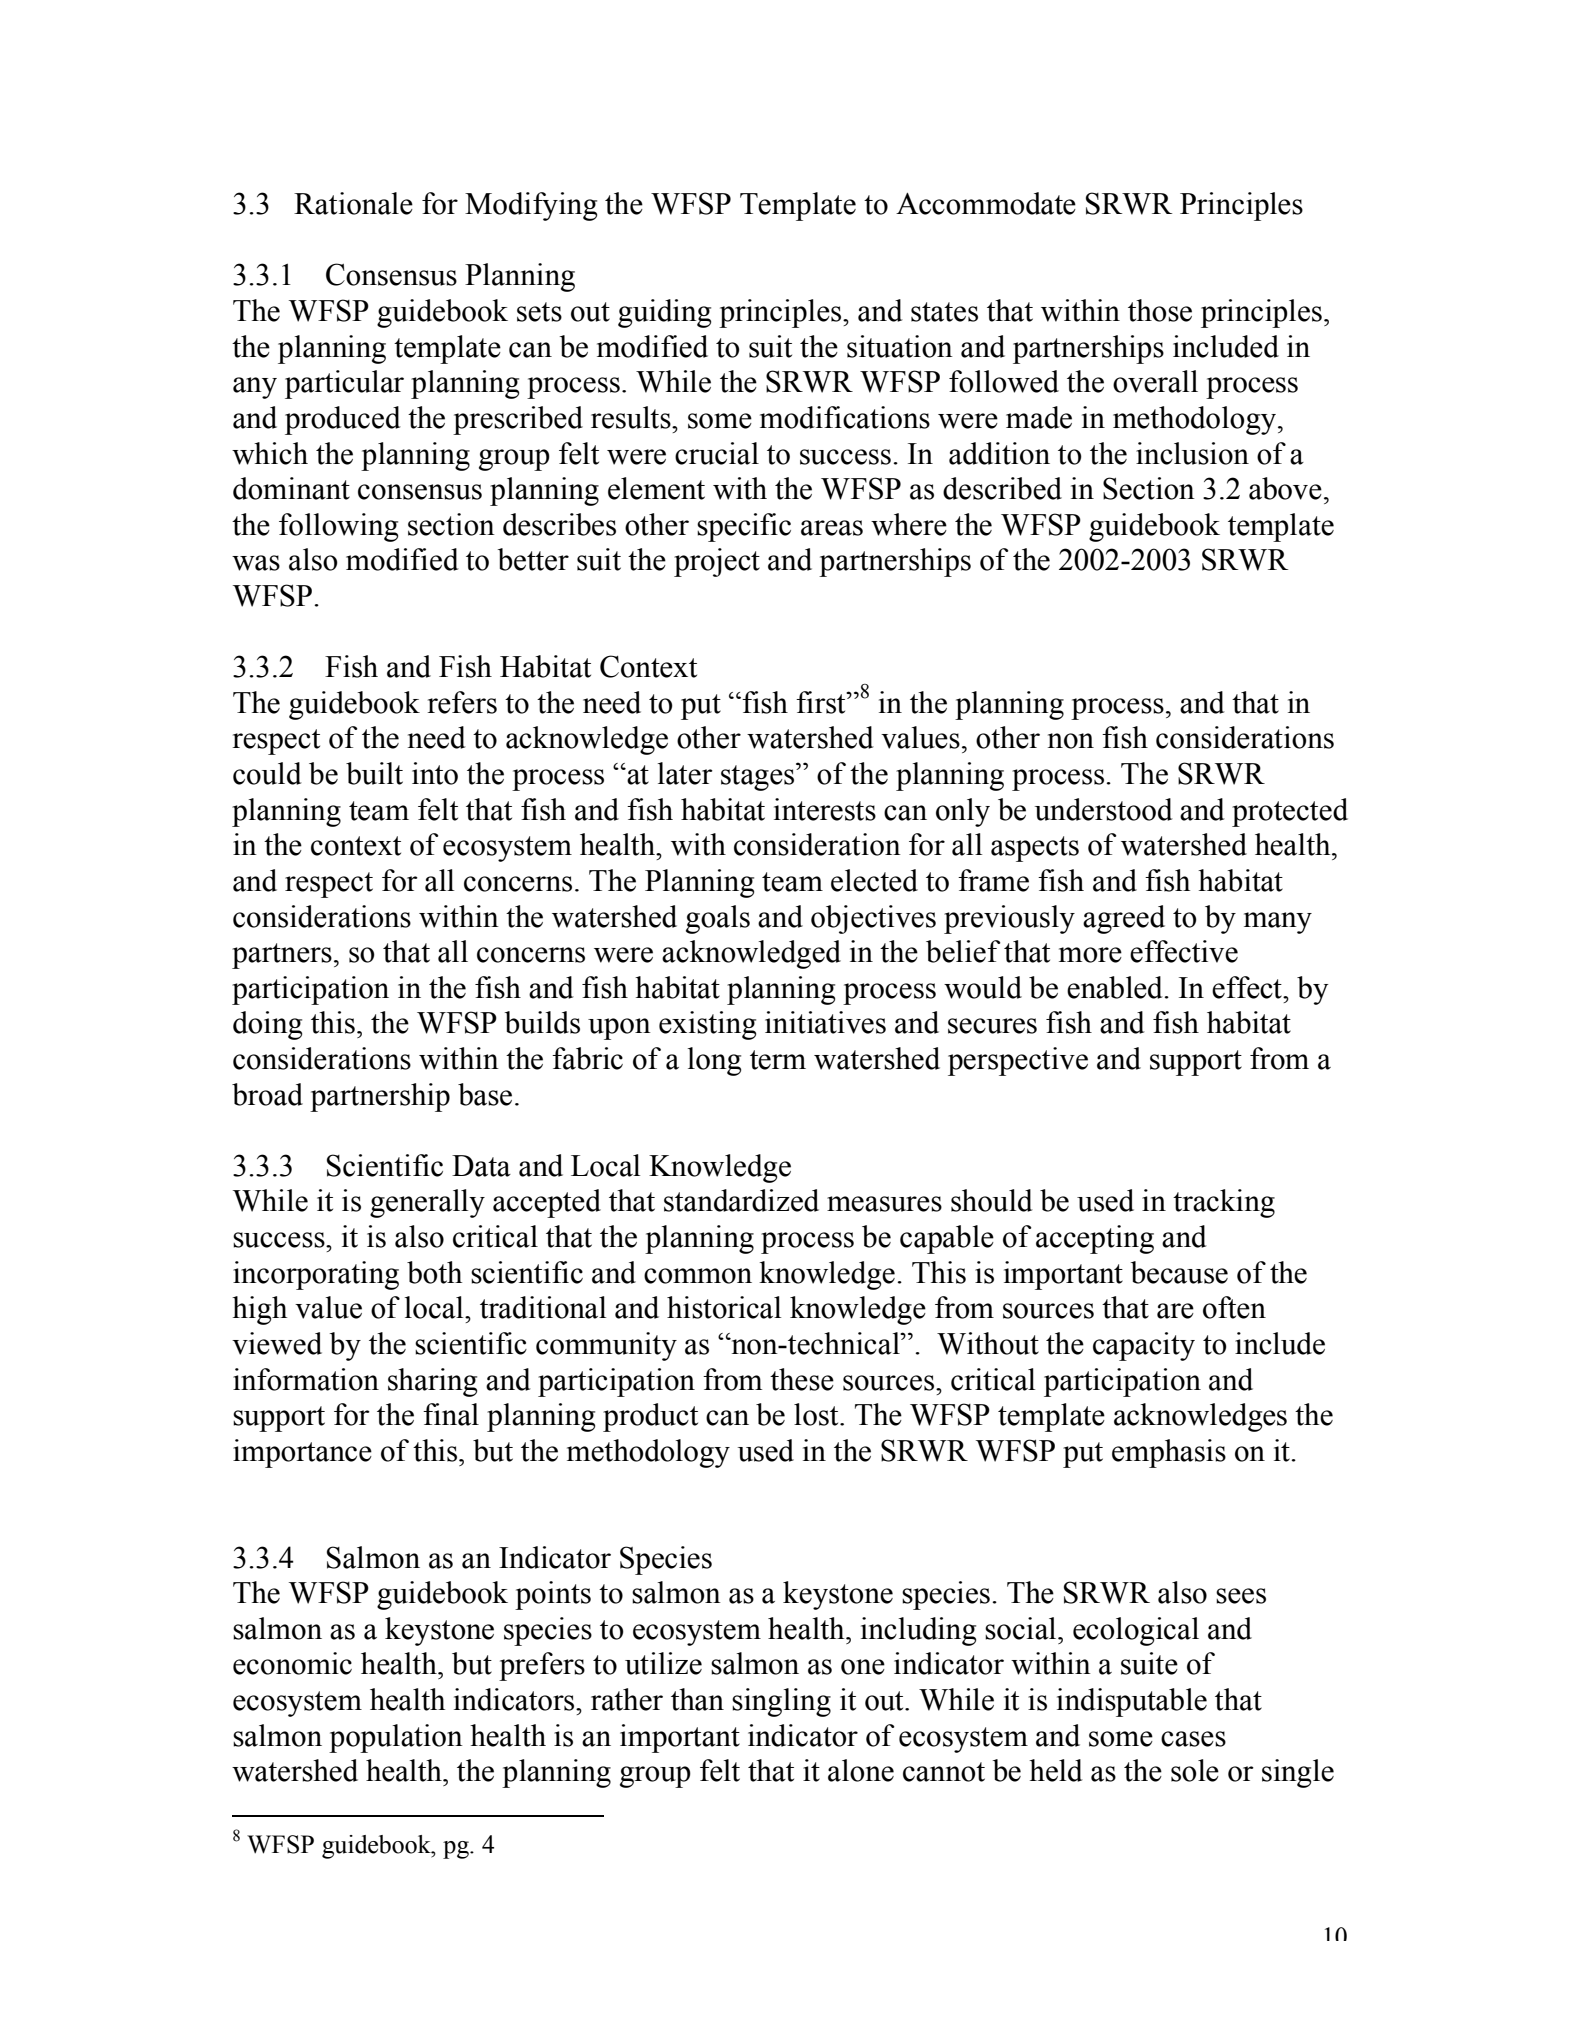 This document has width=1580, height=2044. What do you see at coordinates (1179, 1272) in the document?
I see `because` at bounding box center [1179, 1272].
